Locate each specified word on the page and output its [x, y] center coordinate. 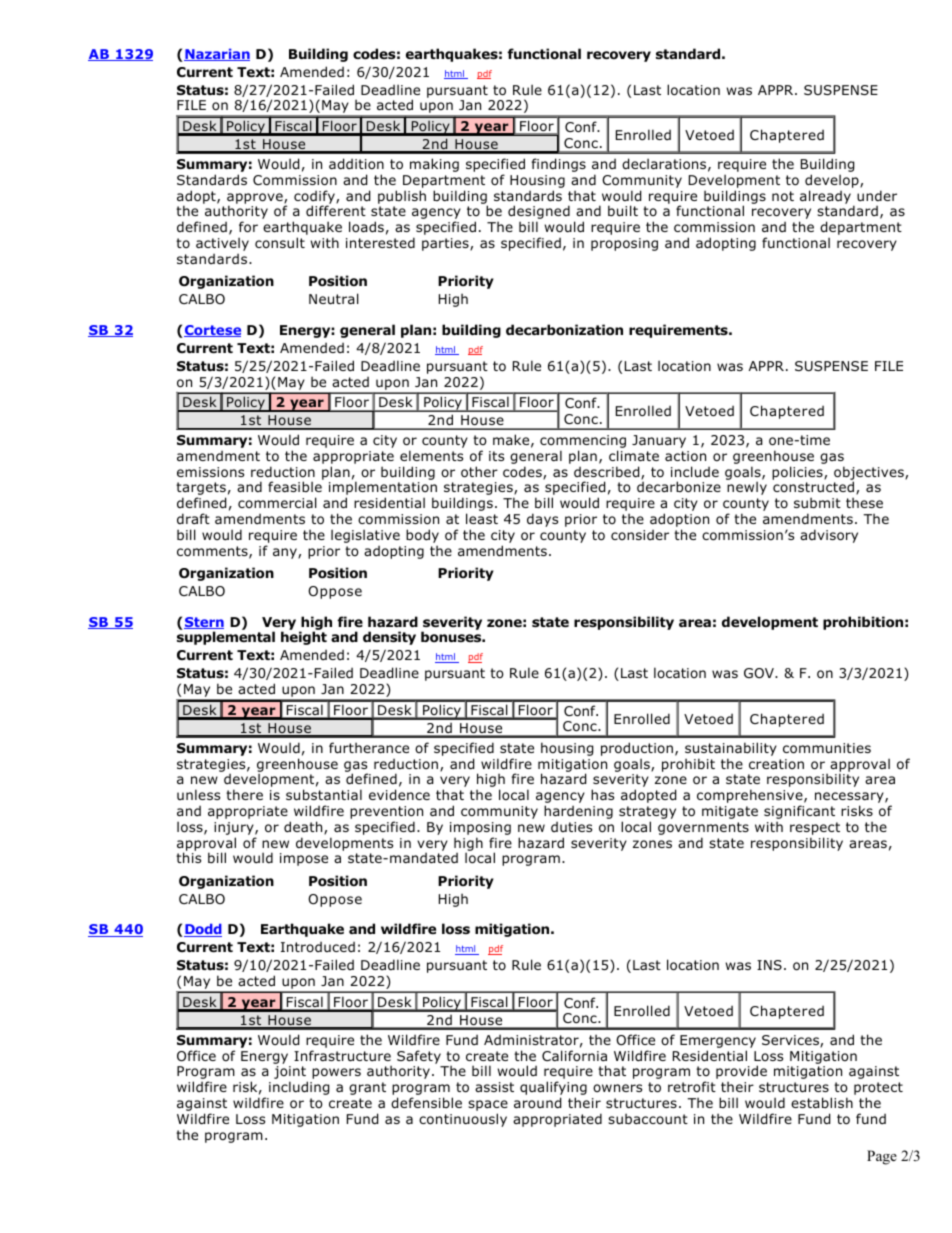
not [783, 196]
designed [539, 213]
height [304, 638]
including [299, 1088]
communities [827, 748]
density [389, 638]
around [537, 1103]
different [336, 210]
